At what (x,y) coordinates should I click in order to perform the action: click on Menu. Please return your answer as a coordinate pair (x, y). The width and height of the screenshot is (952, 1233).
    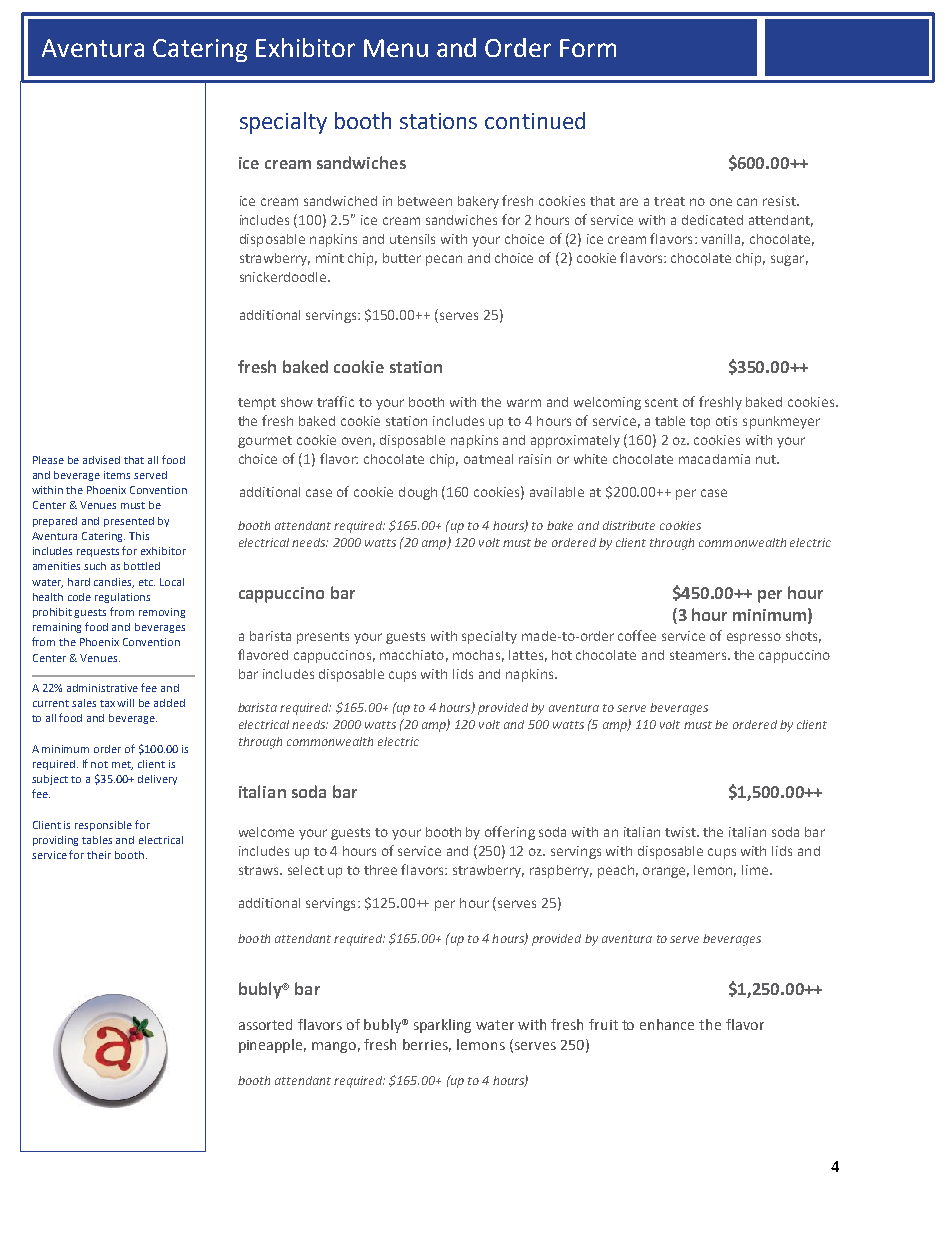
    Looking at the image, I should click on (396, 48).
